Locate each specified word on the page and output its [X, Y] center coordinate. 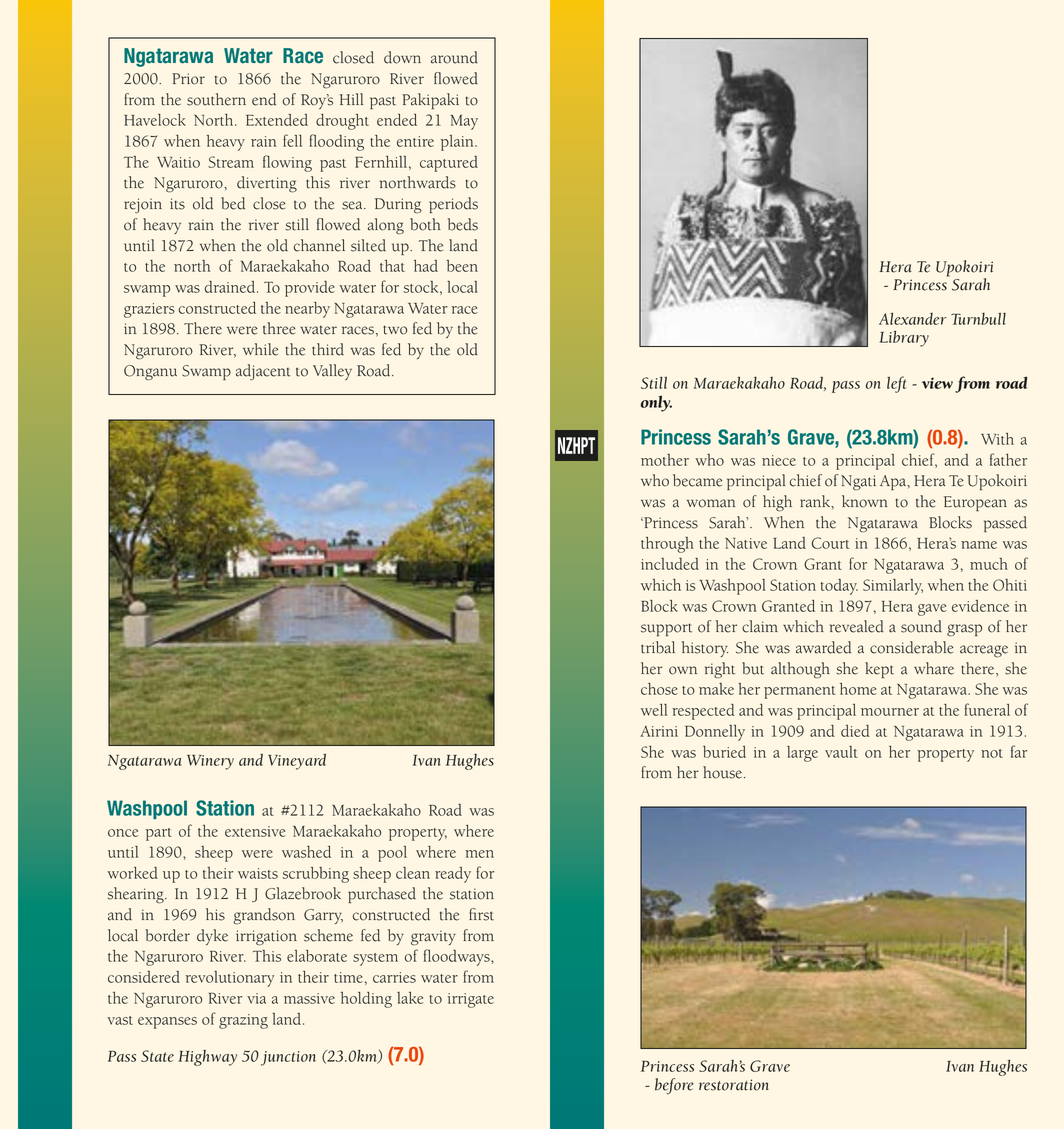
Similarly [893, 587]
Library [904, 338]
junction [288, 1058]
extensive [255, 831]
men [479, 854]
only [656, 403]
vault [841, 752]
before [674, 1086]
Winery [210, 762]
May [464, 122]
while [260, 349]
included [670, 564]
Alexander [913, 318]
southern [216, 99]
